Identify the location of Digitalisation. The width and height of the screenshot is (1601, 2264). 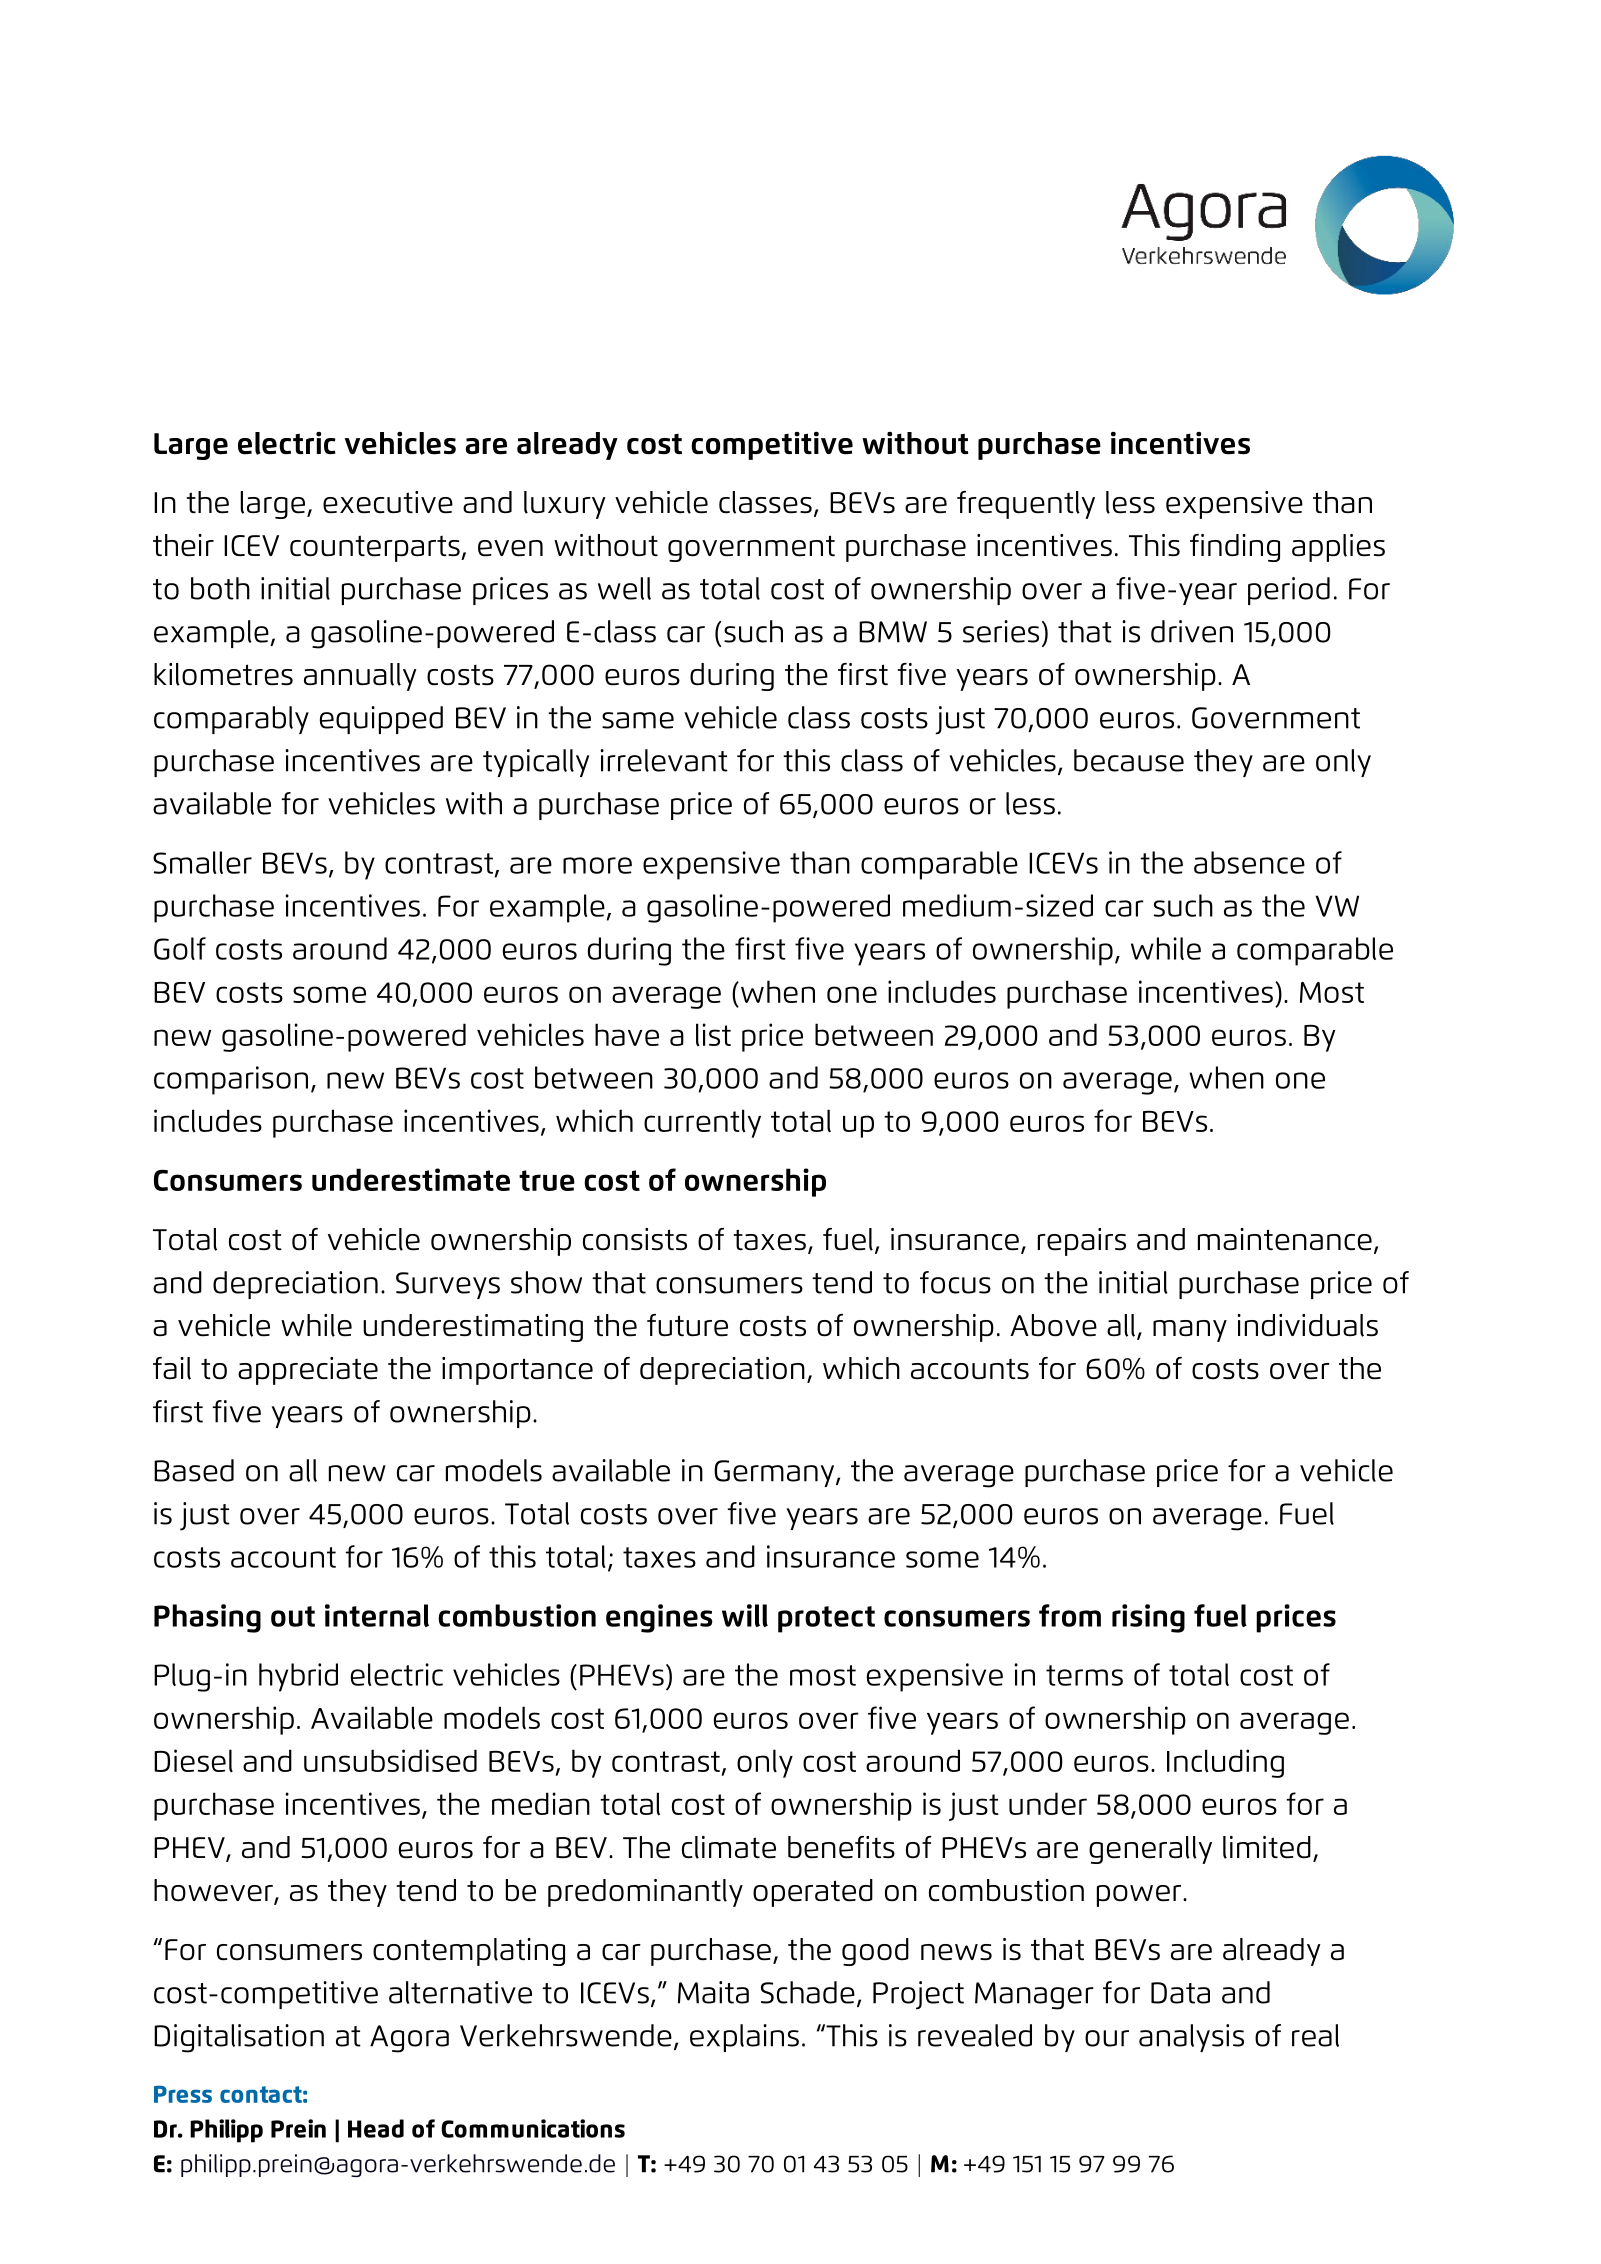
(239, 2038).
